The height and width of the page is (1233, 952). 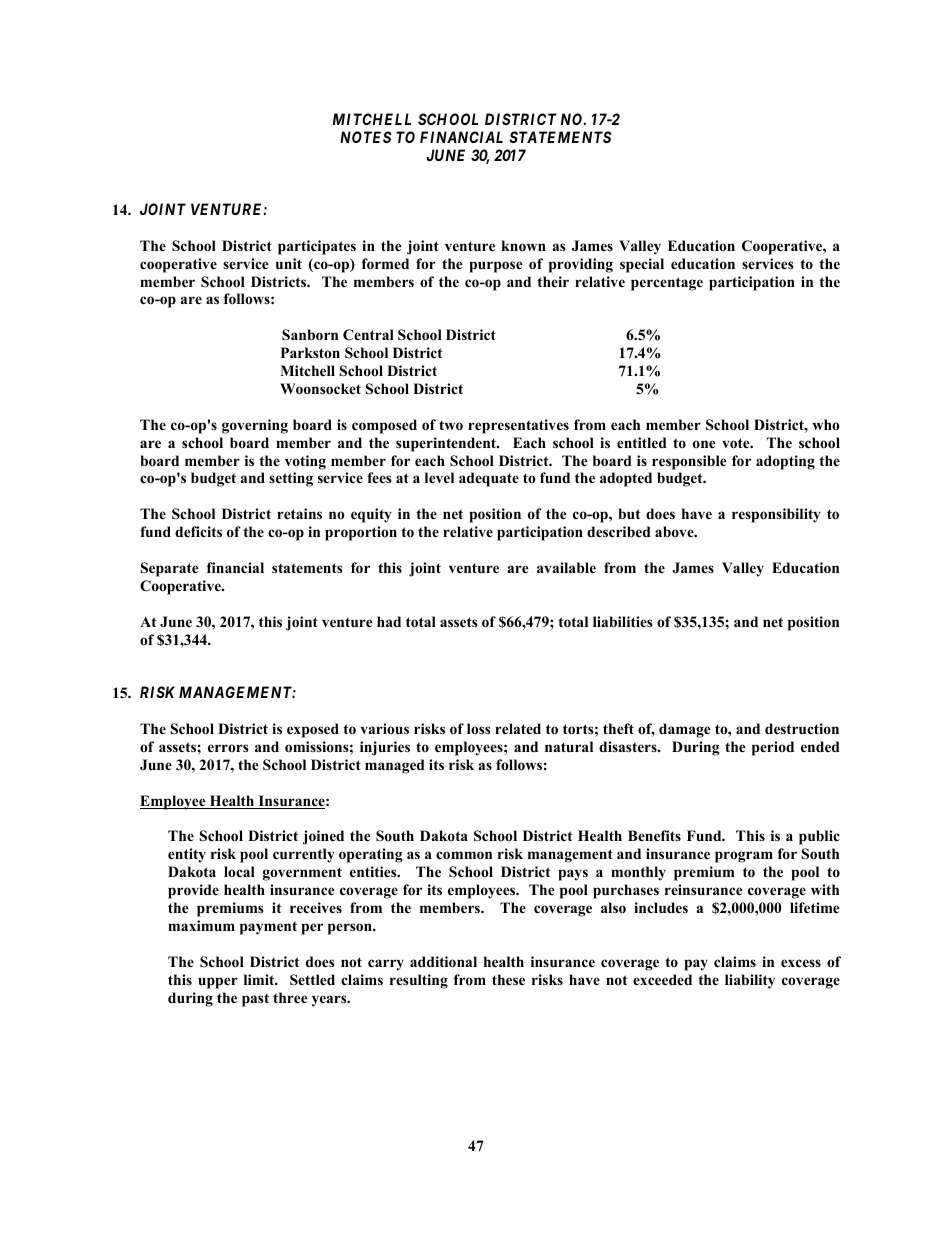 What do you see at coordinates (289, 263) in the page?
I see `unit` at bounding box center [289, 263].
